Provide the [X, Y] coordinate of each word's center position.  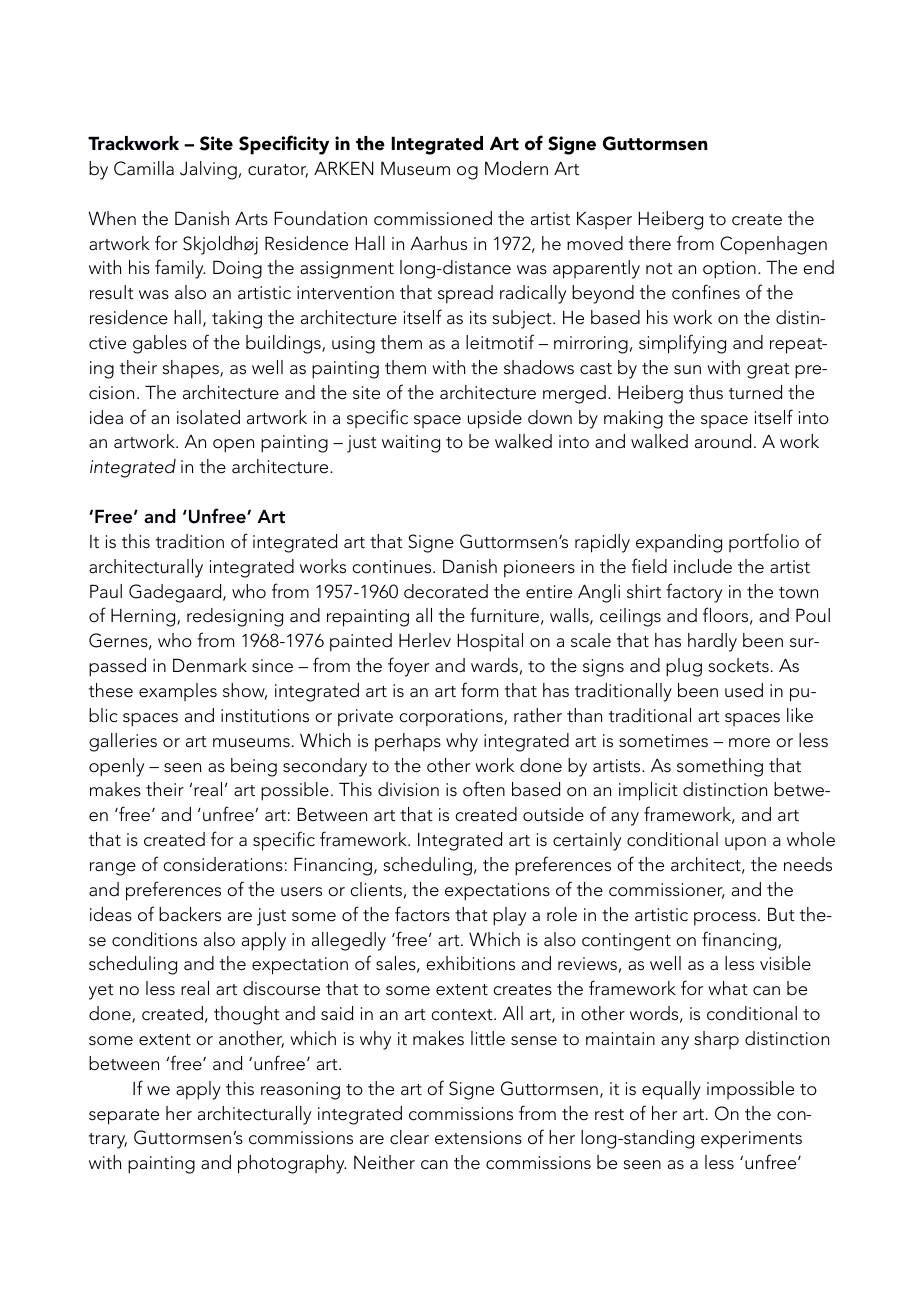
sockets [738, 665]
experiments [751, 1140]
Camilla [144, 168]
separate [124, 1117]
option [729, 270]
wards [494, 665]
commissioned [433, 218]
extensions [478, 1138]
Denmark [210, 665]
